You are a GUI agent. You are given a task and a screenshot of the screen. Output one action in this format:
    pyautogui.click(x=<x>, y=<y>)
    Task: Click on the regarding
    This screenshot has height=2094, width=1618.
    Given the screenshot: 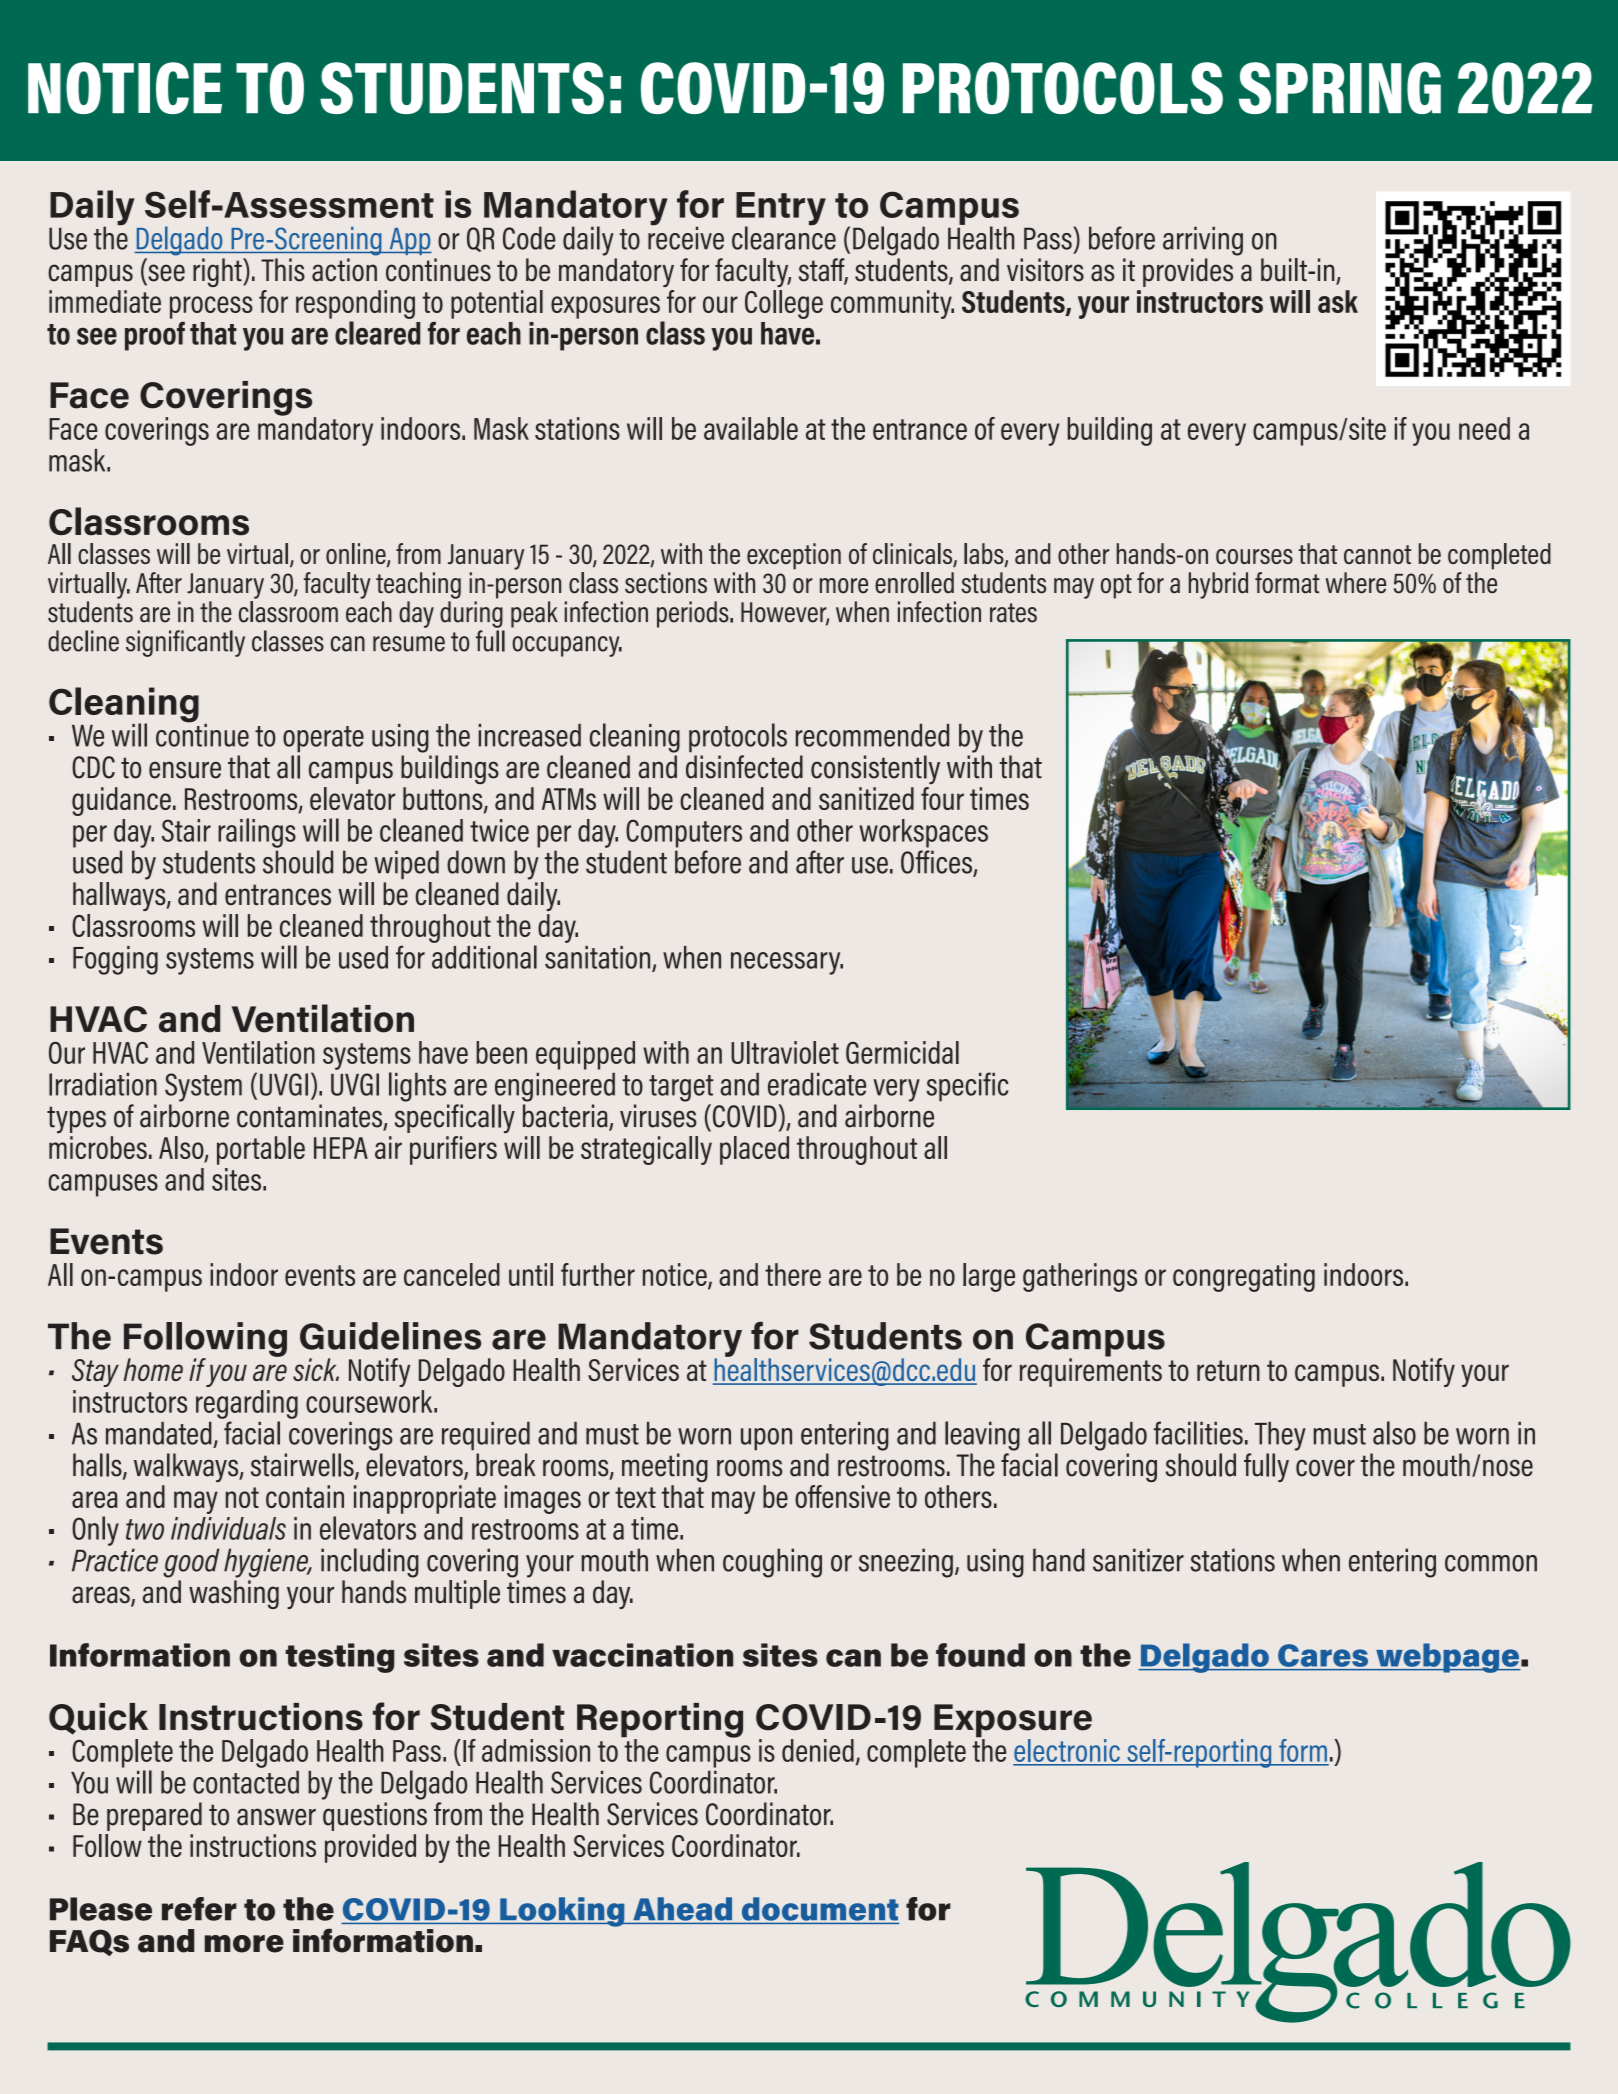 What is the action you would take?
    pyautogui.click(x=247, y=1404)
